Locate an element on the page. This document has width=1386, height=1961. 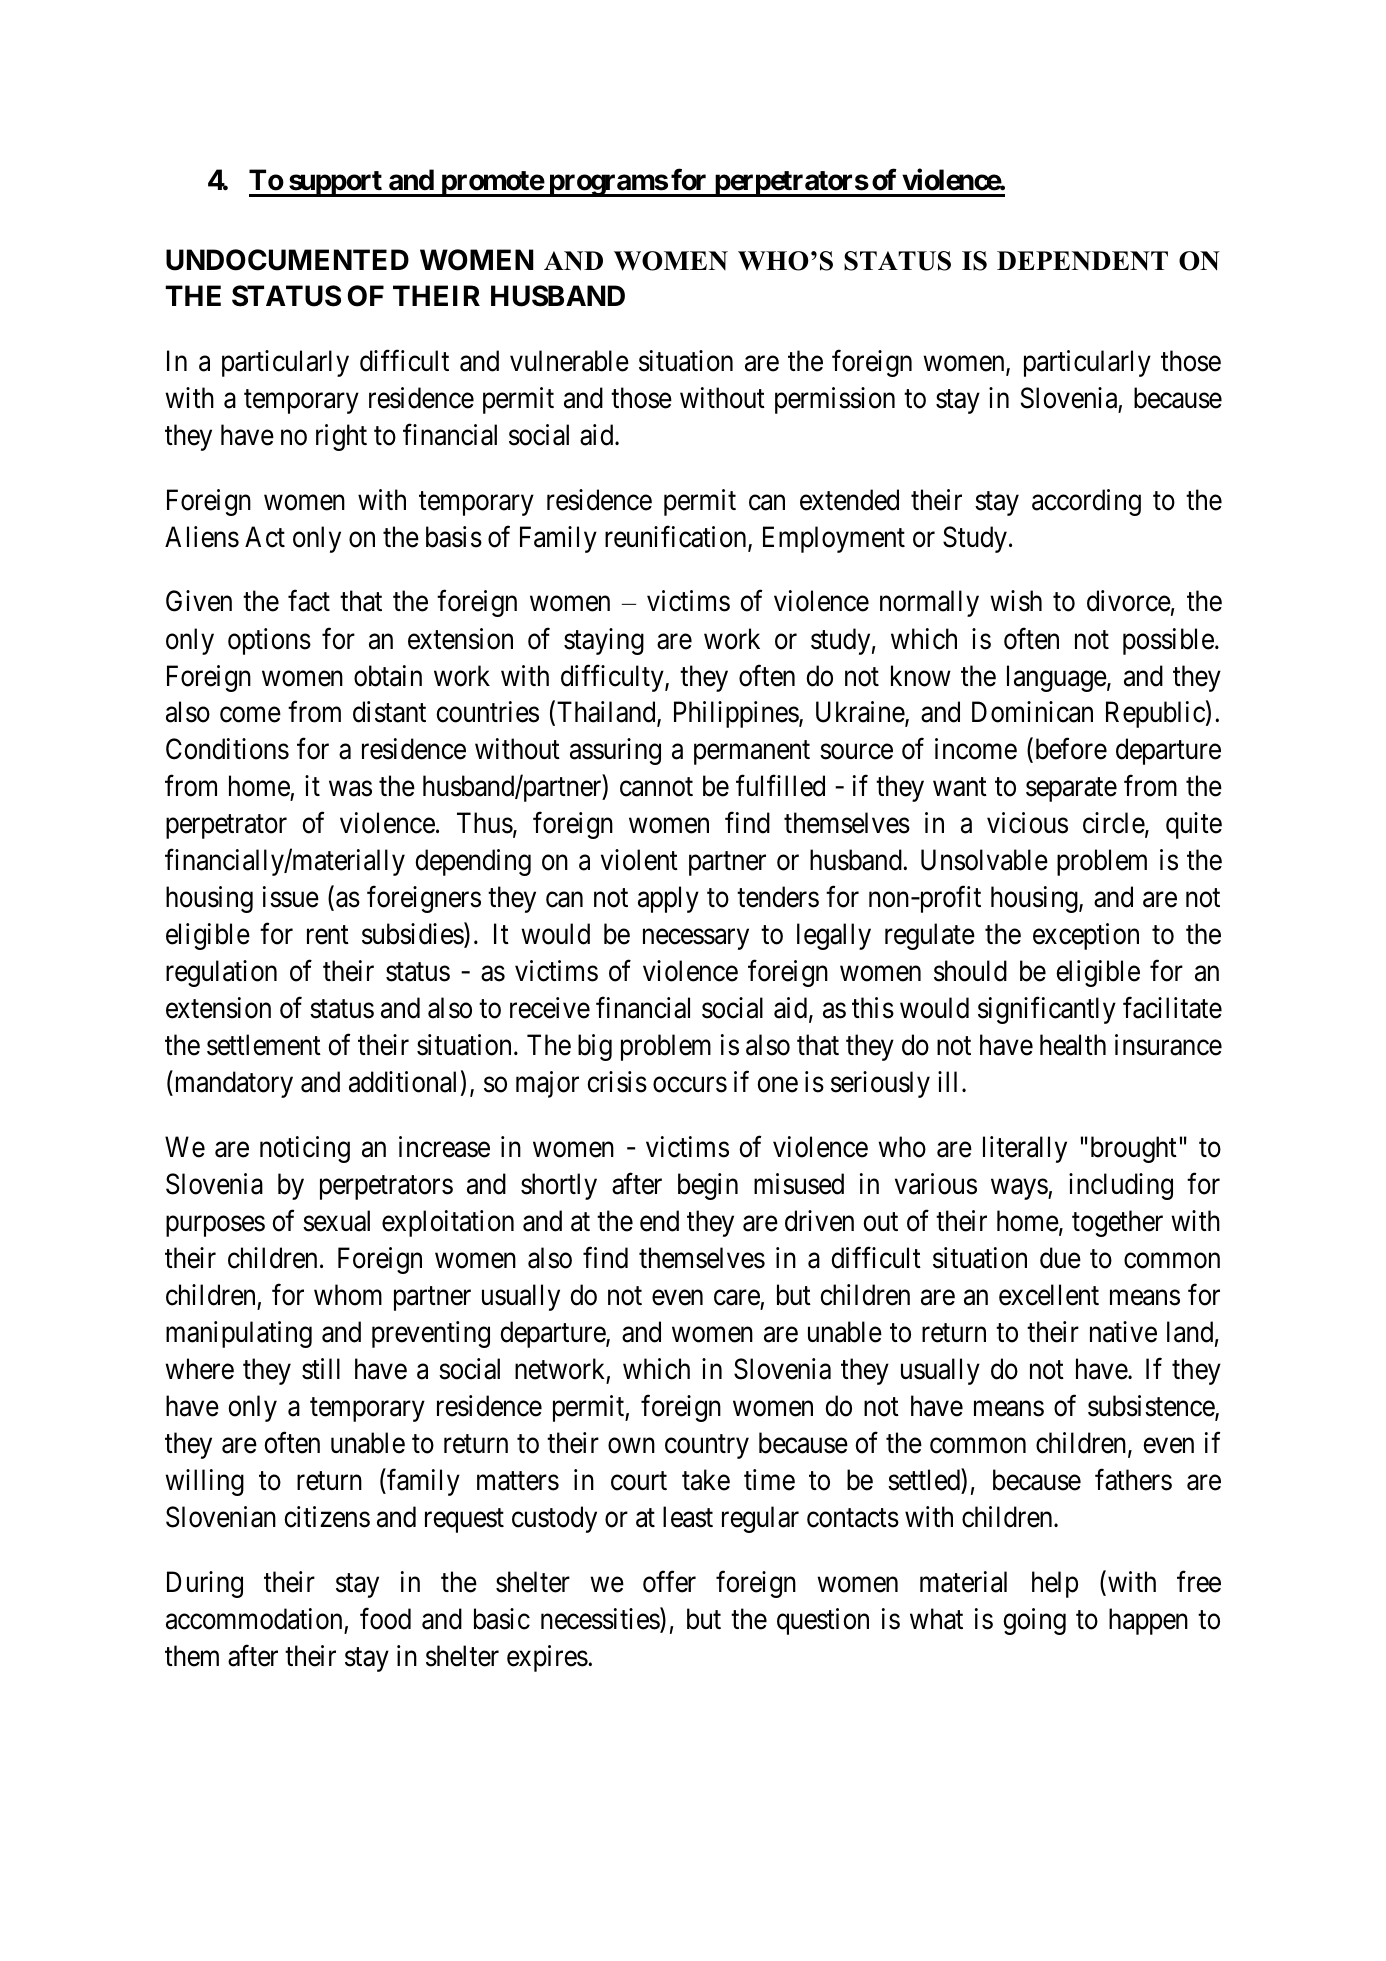
rent is located at coordinates (328, 935).
